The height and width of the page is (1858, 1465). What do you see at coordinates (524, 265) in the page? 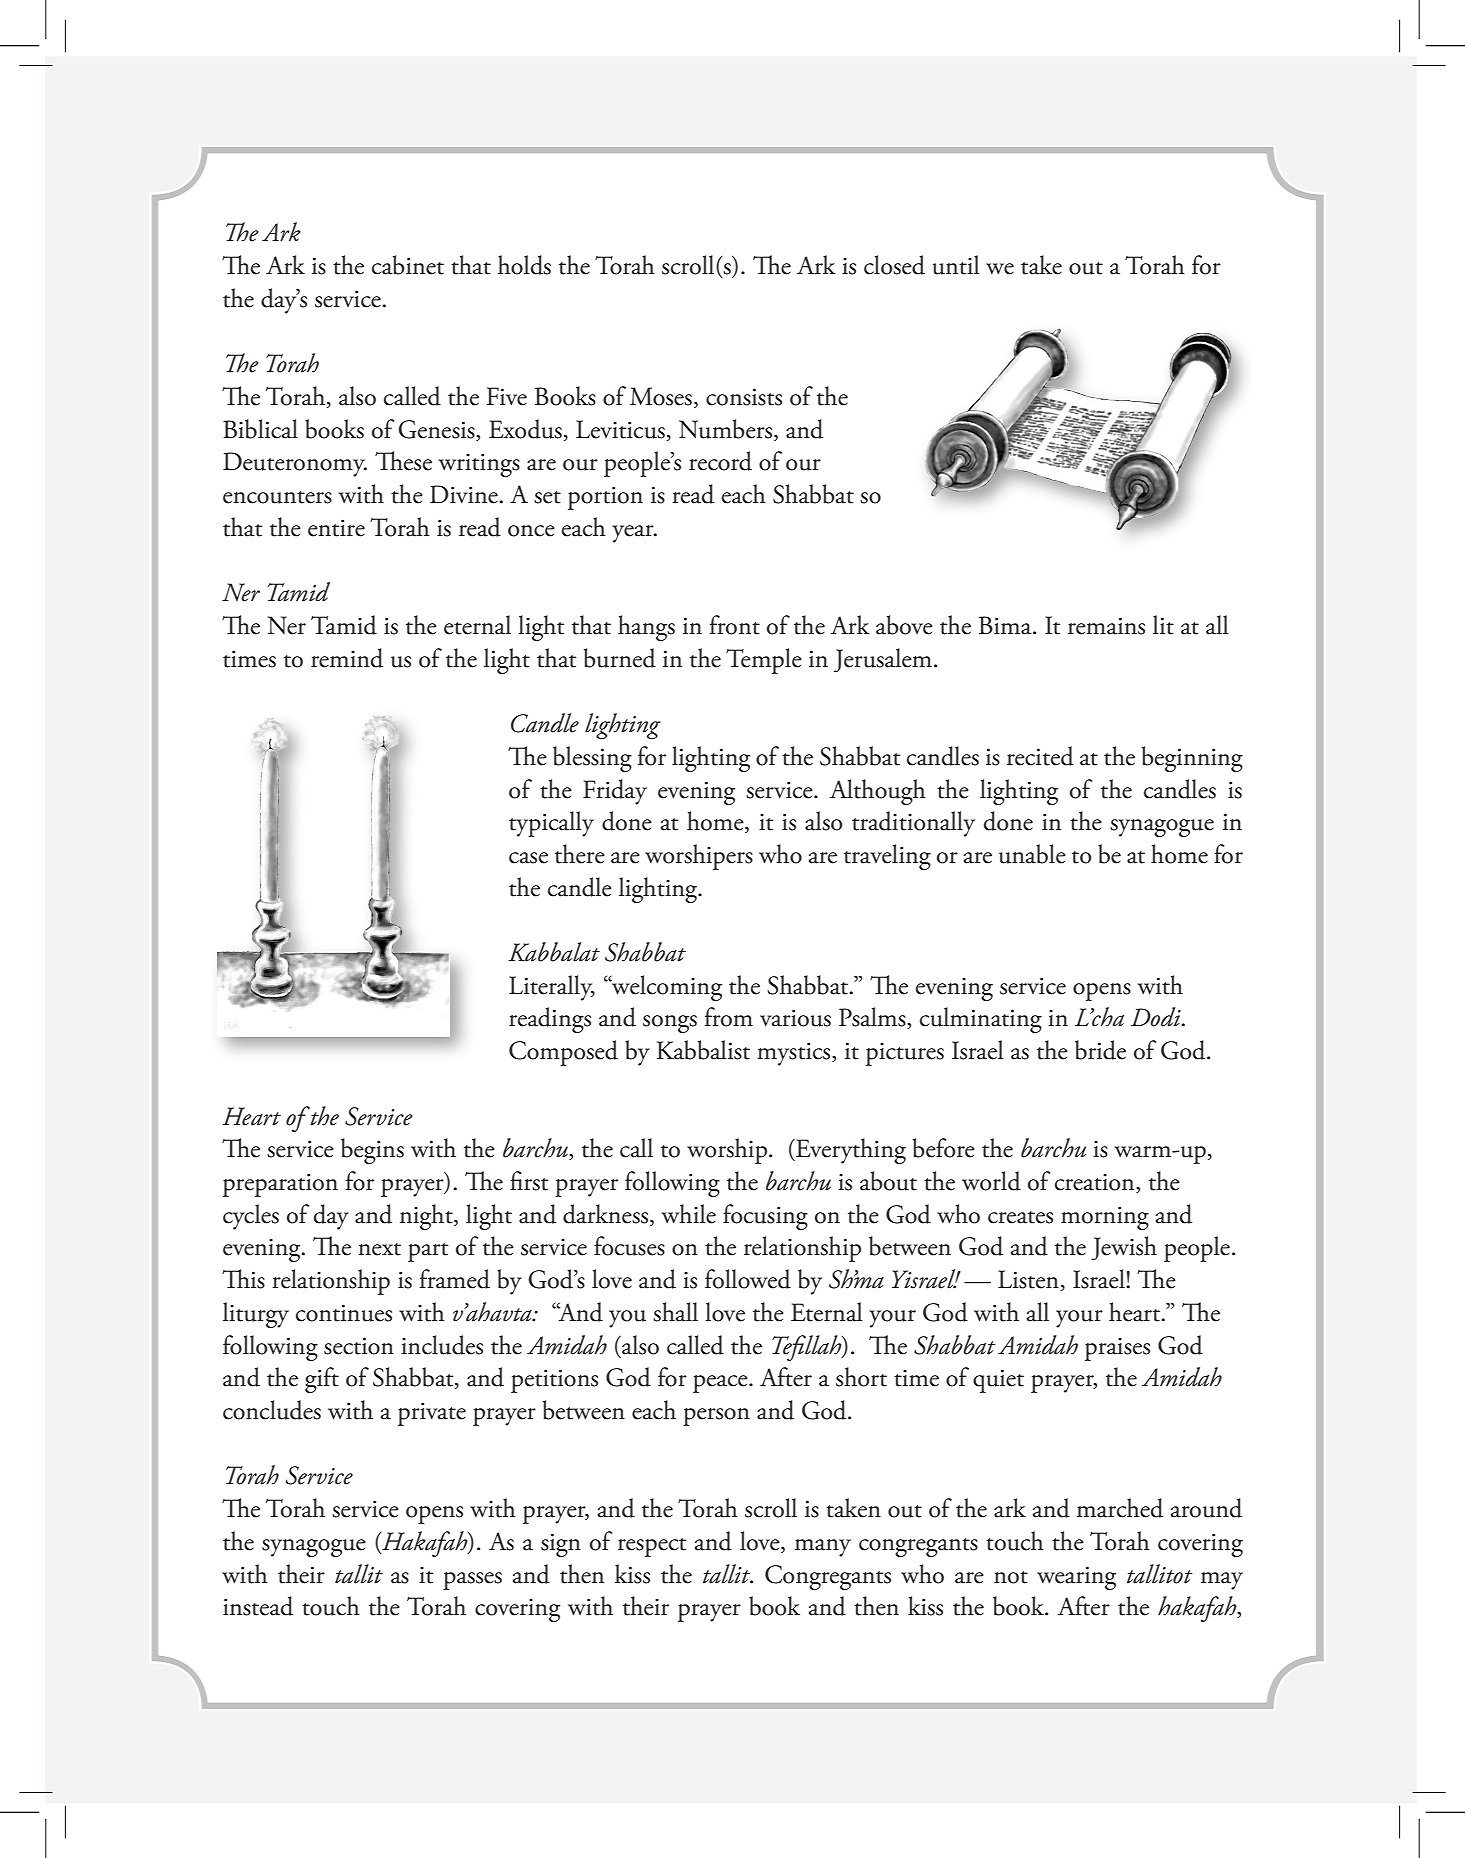
I see `holds` at bounding box center [524, 265].
